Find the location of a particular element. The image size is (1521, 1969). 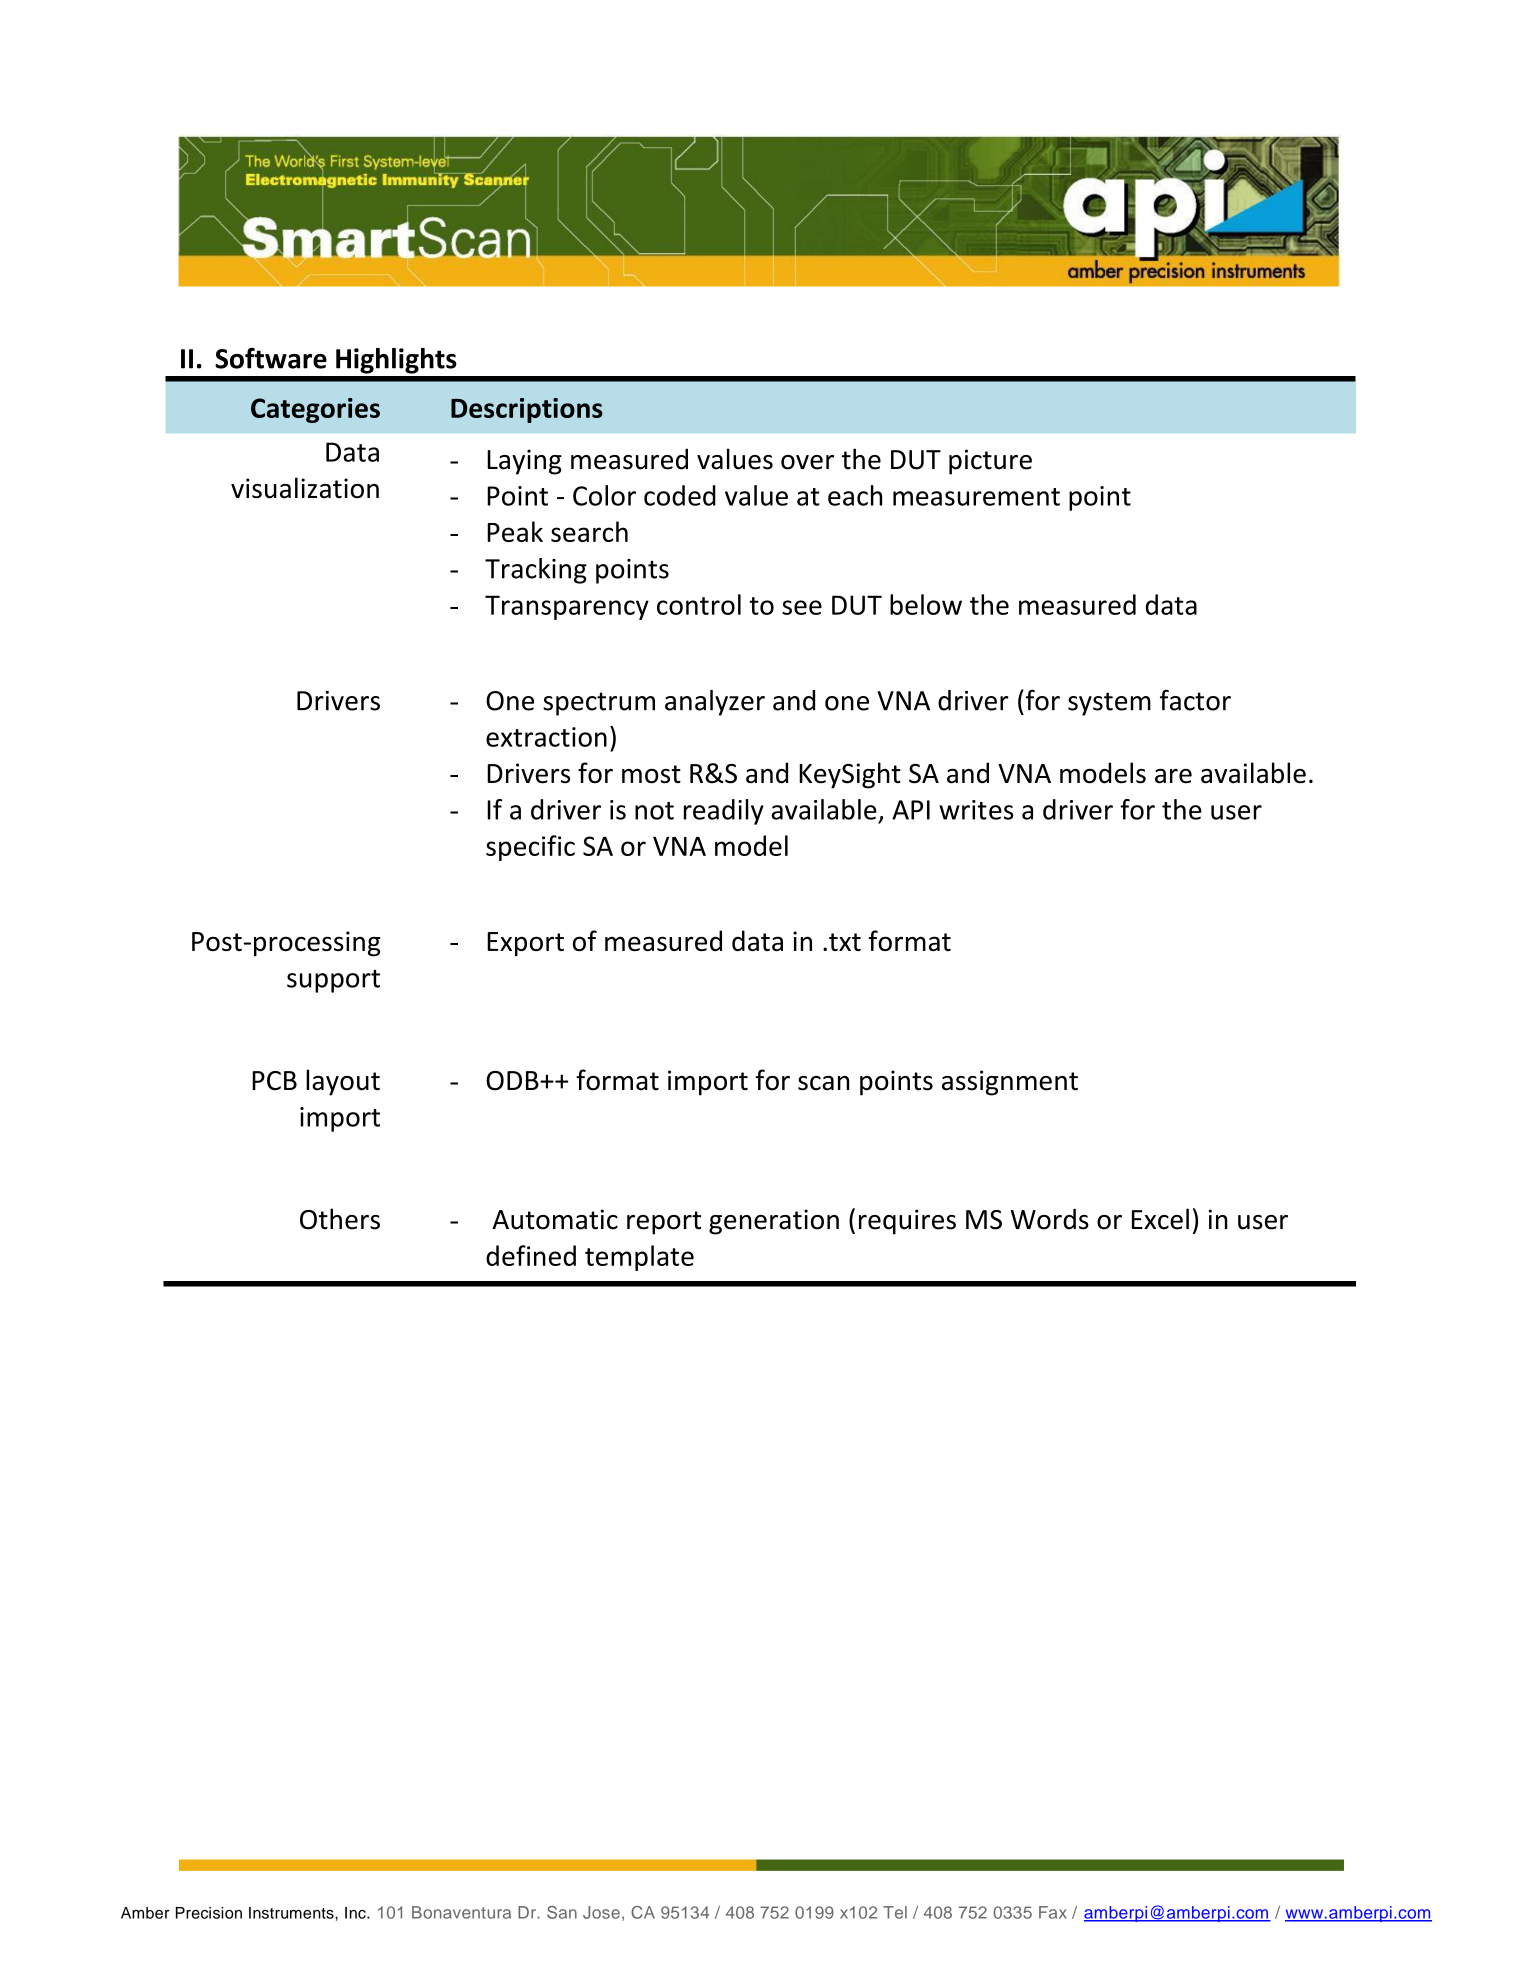

Words is located at coordinates (1050, 1219).
